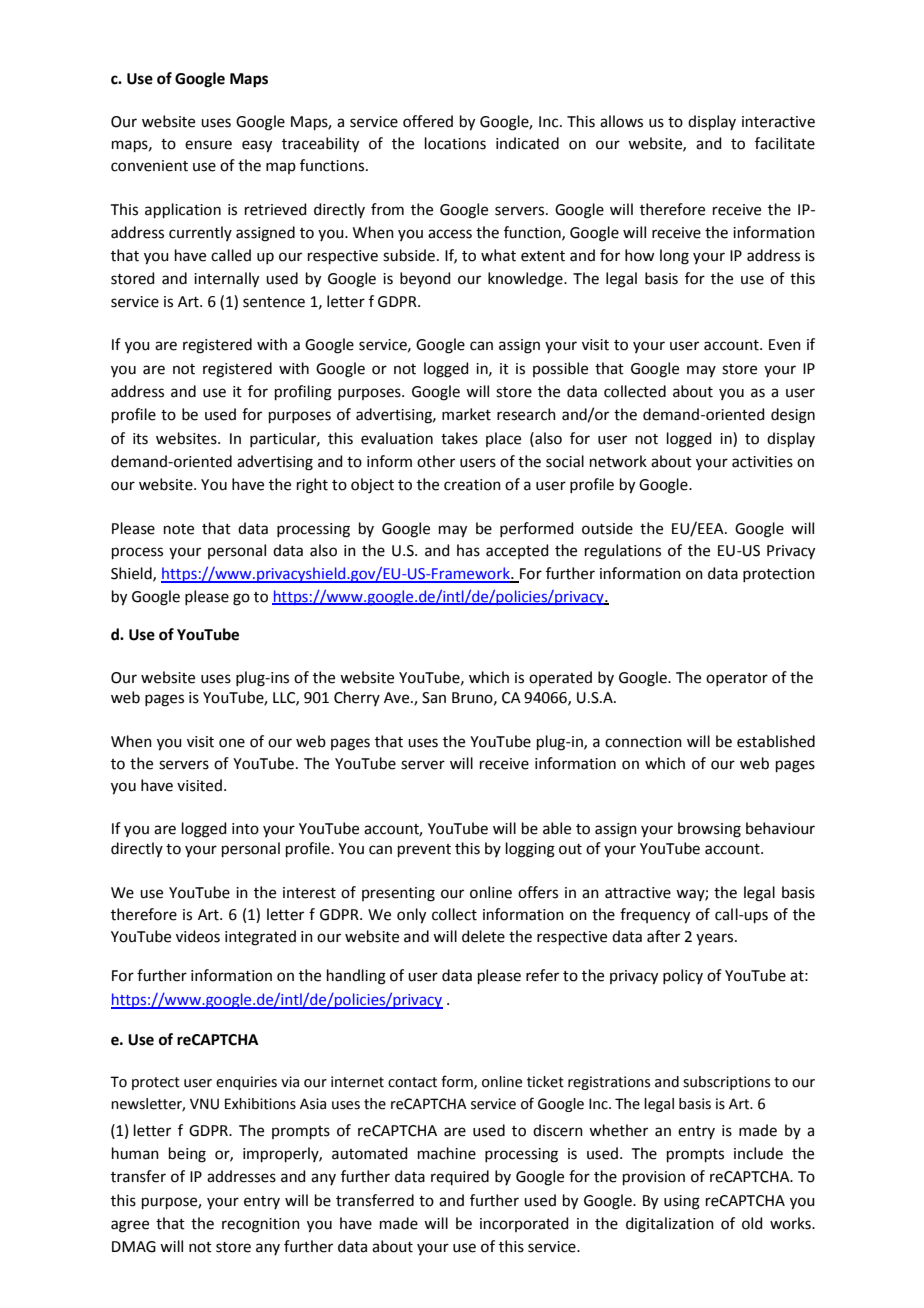 The image size is (924, 1308). What do you see at coordinates (530, 850) in the image?
I see `logging` at bounding box center [530, 850].
